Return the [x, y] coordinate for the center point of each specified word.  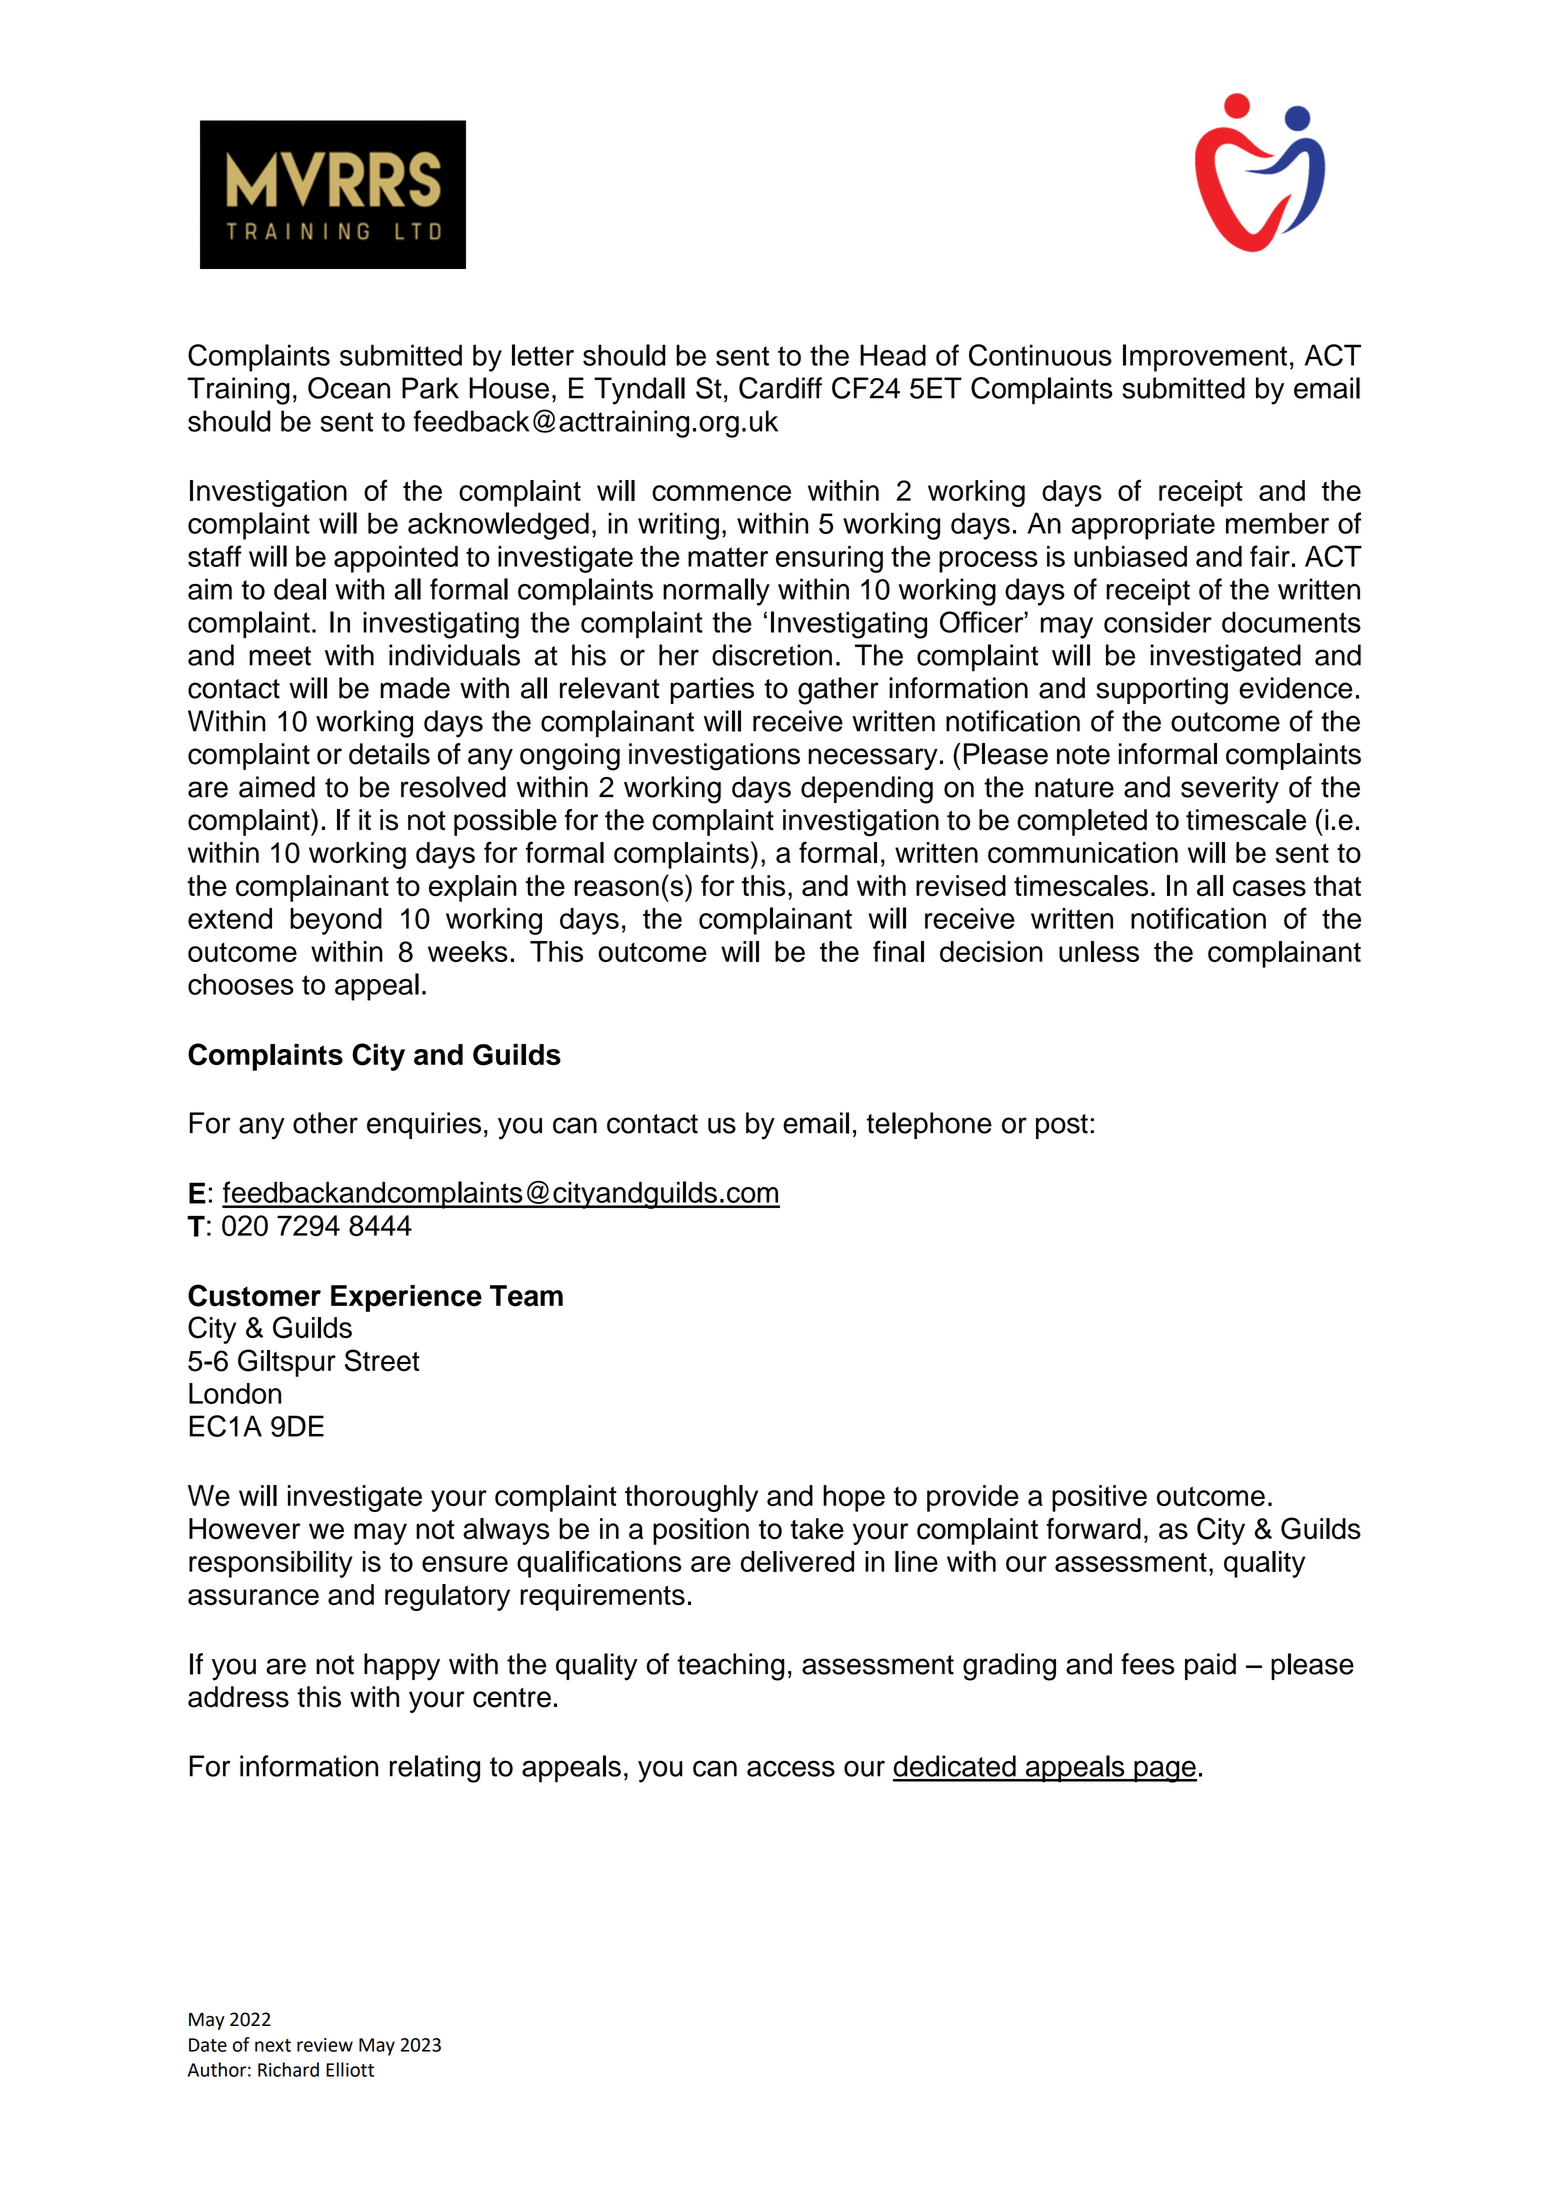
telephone [929, 1125]
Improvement [1205, 358]
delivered [797, 1561]
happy [402, 1667]
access [791, 1768]
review [325, 2045]
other [325, 1123]
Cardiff [780, 388]
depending [867, 790]
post [1062, 1126]
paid [1210, 1666]
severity [1230, 790]
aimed [277, 787]
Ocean [349, 388]
